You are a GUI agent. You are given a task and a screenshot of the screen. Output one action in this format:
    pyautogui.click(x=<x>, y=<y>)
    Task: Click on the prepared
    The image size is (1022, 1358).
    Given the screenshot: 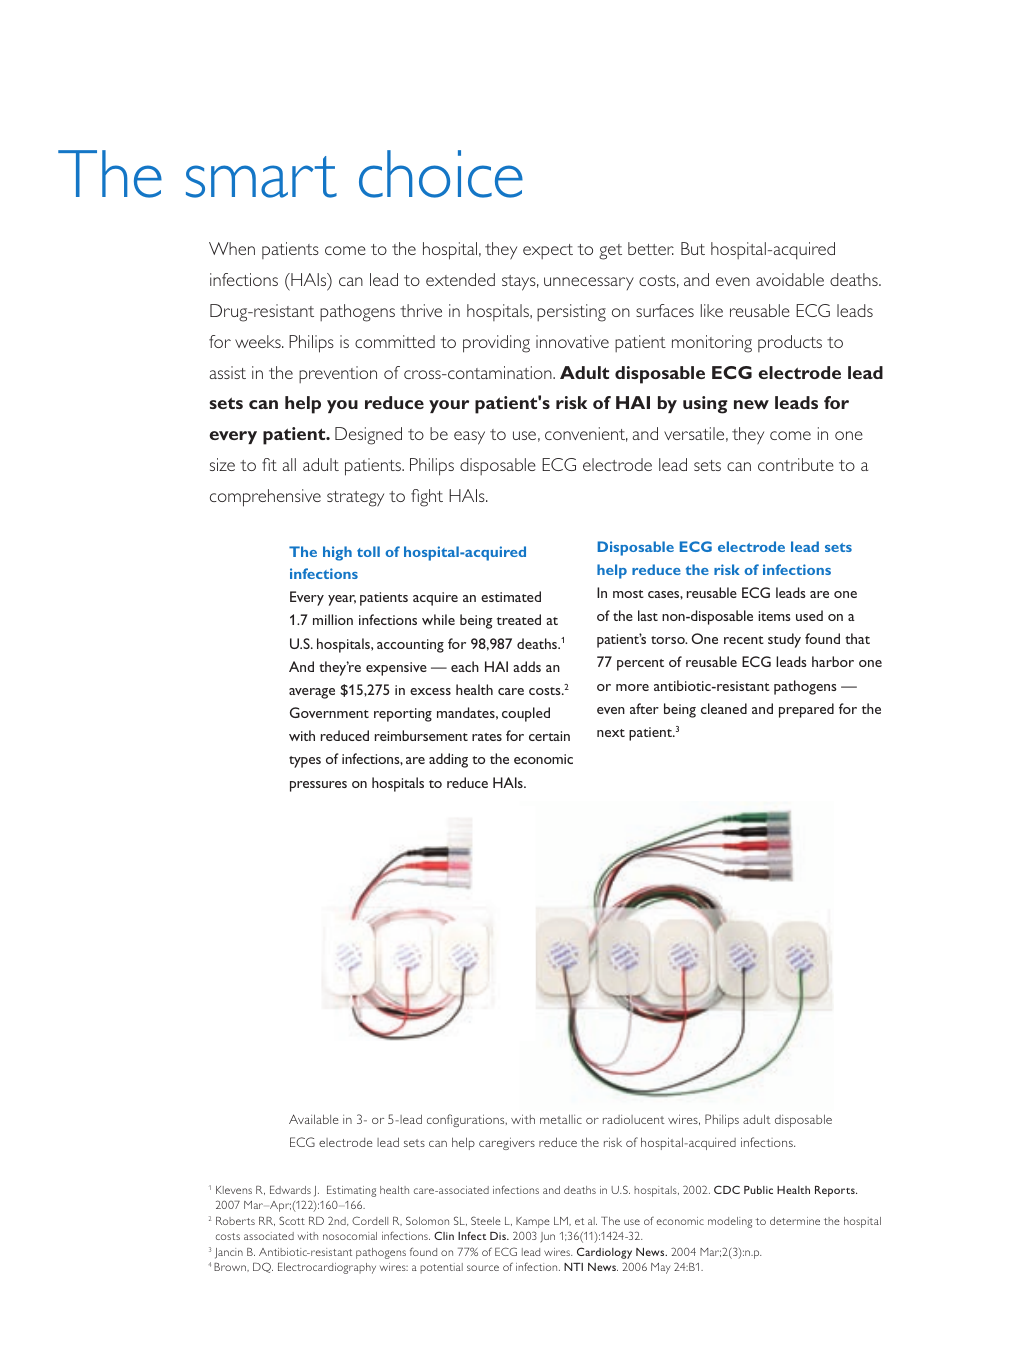 What is the action you would take?
    pyautogui.click(x=806, y=710)
